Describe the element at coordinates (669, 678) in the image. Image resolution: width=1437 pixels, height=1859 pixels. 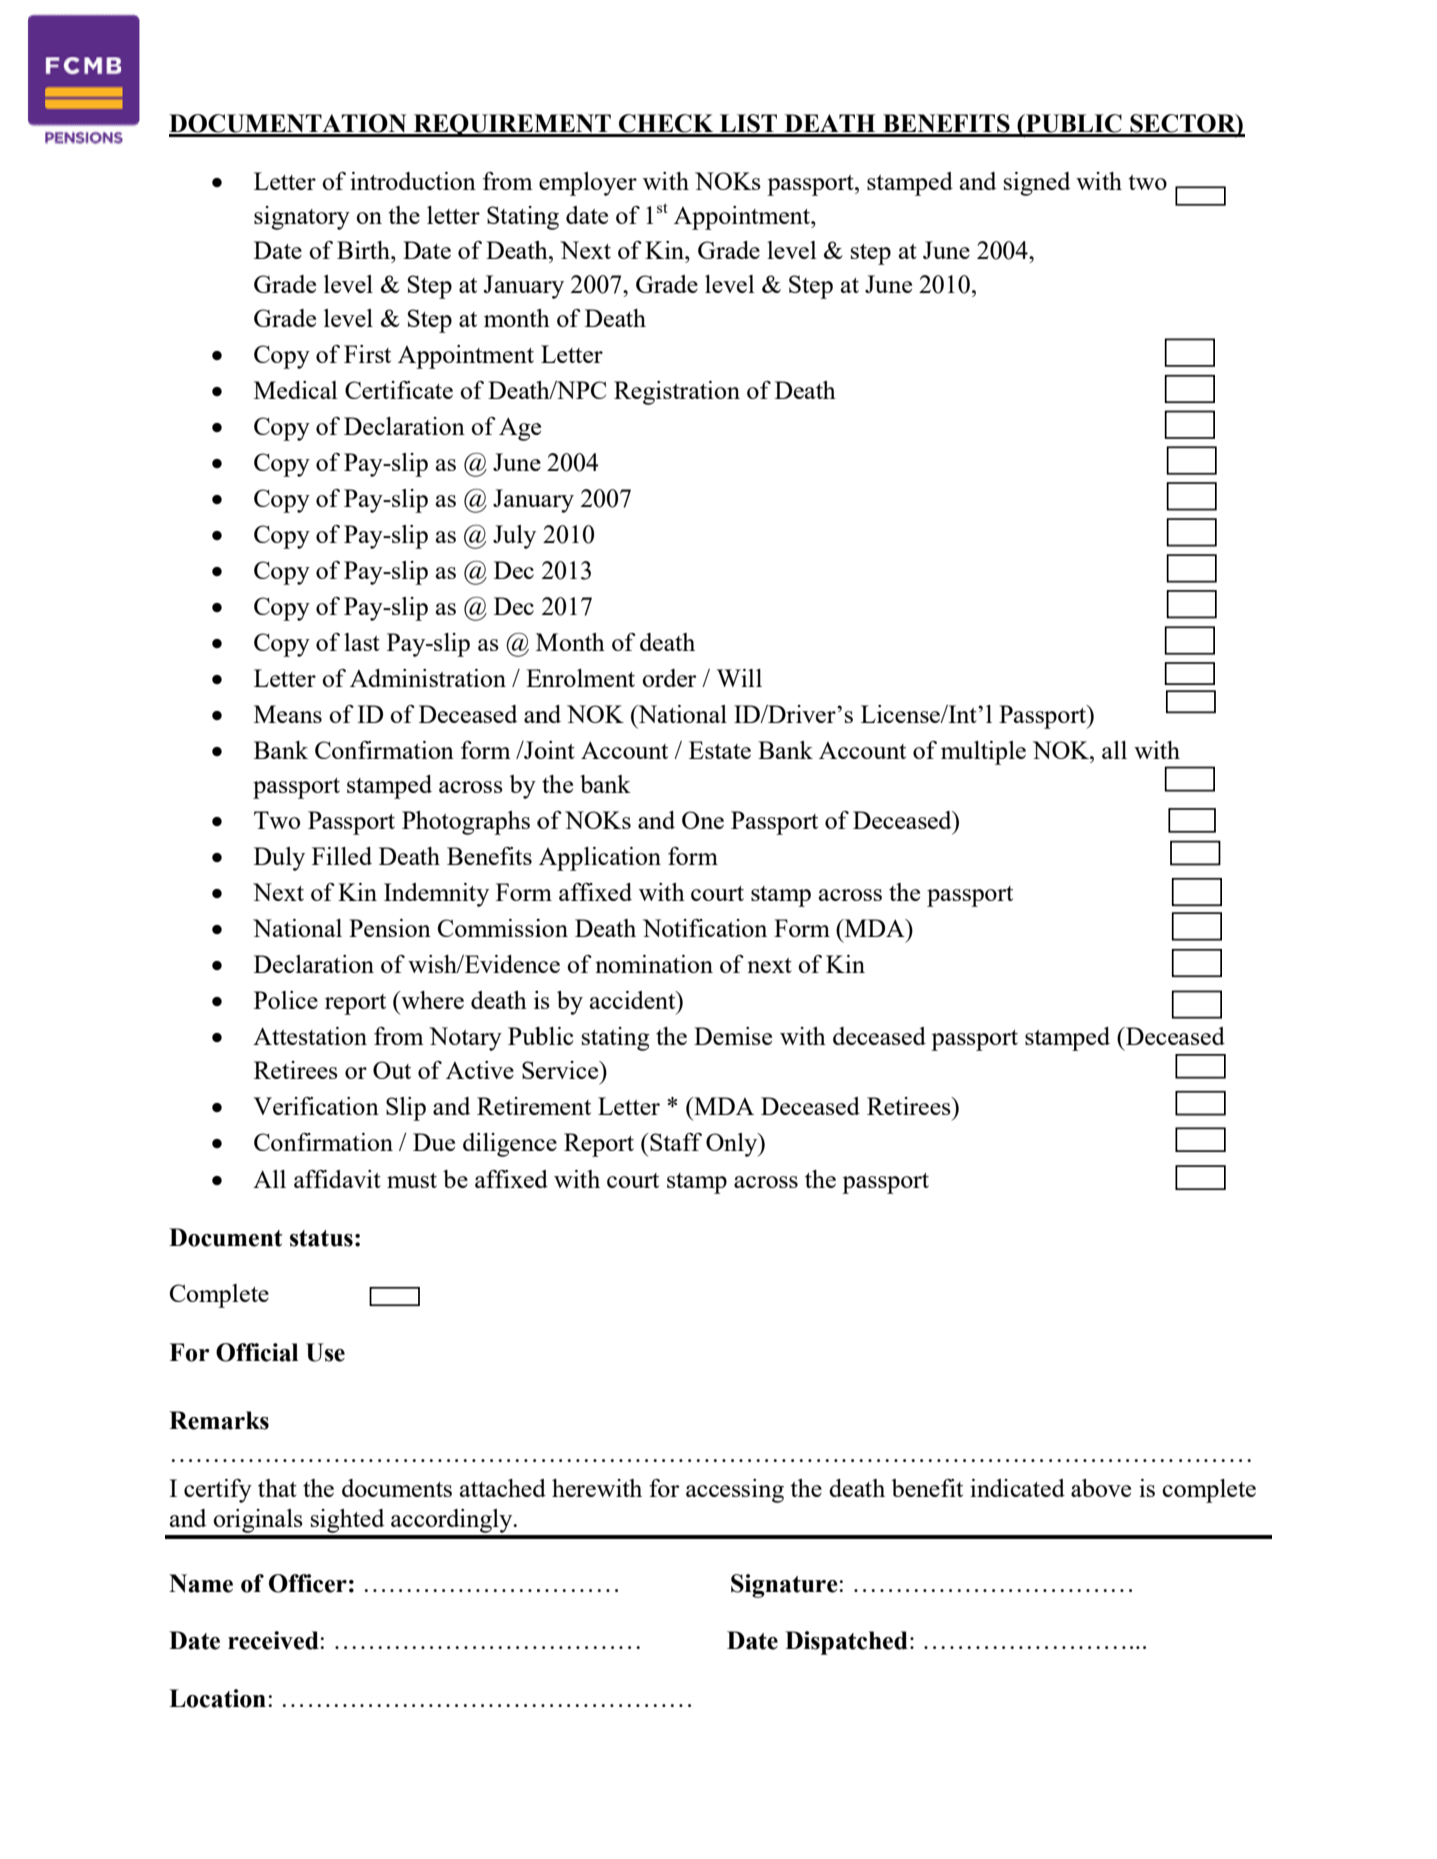
I see `order` at that location.
